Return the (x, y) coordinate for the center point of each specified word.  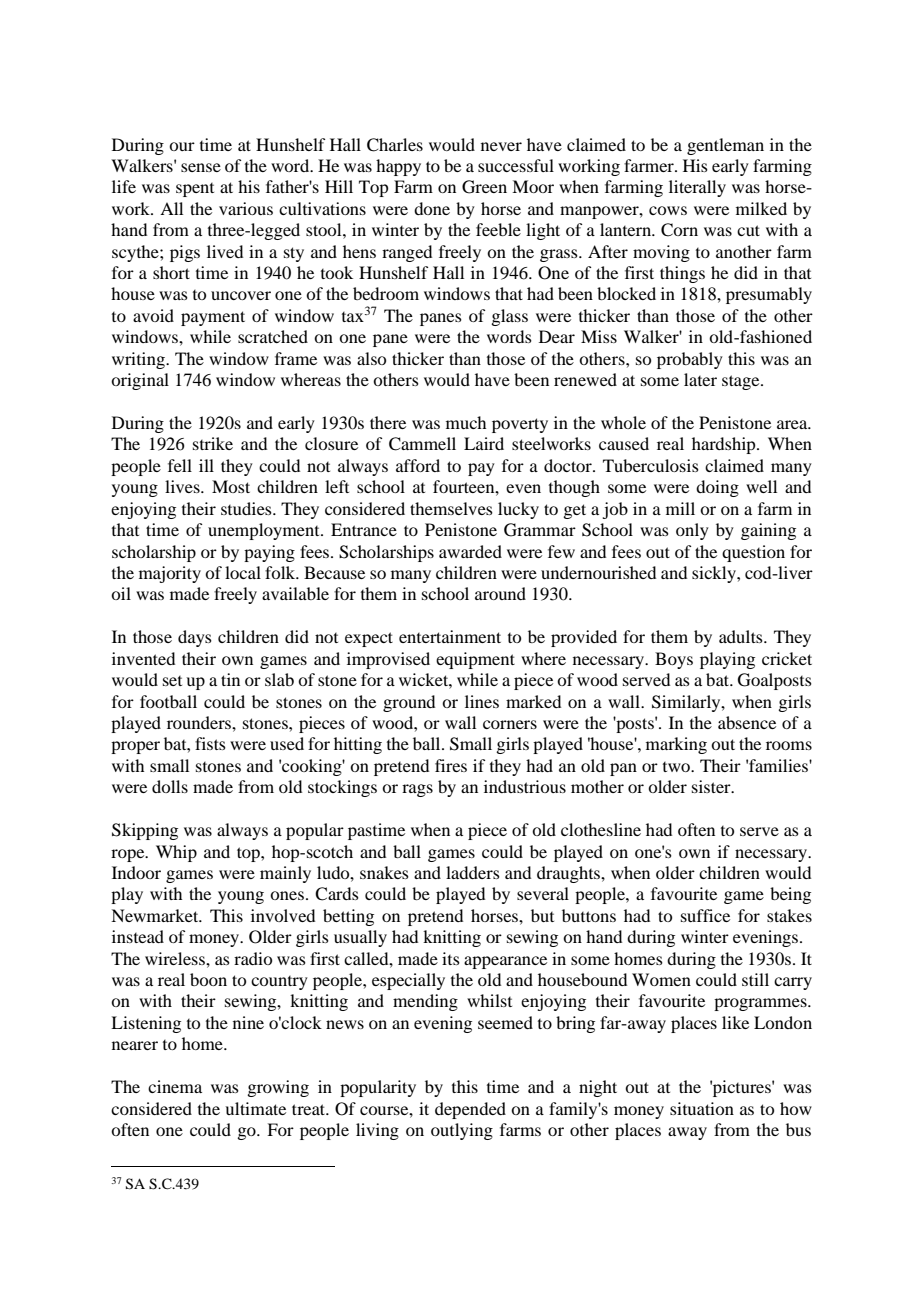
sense (201, 167)
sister (712, 786)
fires (451, 765)
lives (183, 486)
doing (717, 488)
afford (418, 465)
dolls (170, 786)
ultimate (255, 1108)
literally (697, 188)
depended (470, 1110)
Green (484, 187)
